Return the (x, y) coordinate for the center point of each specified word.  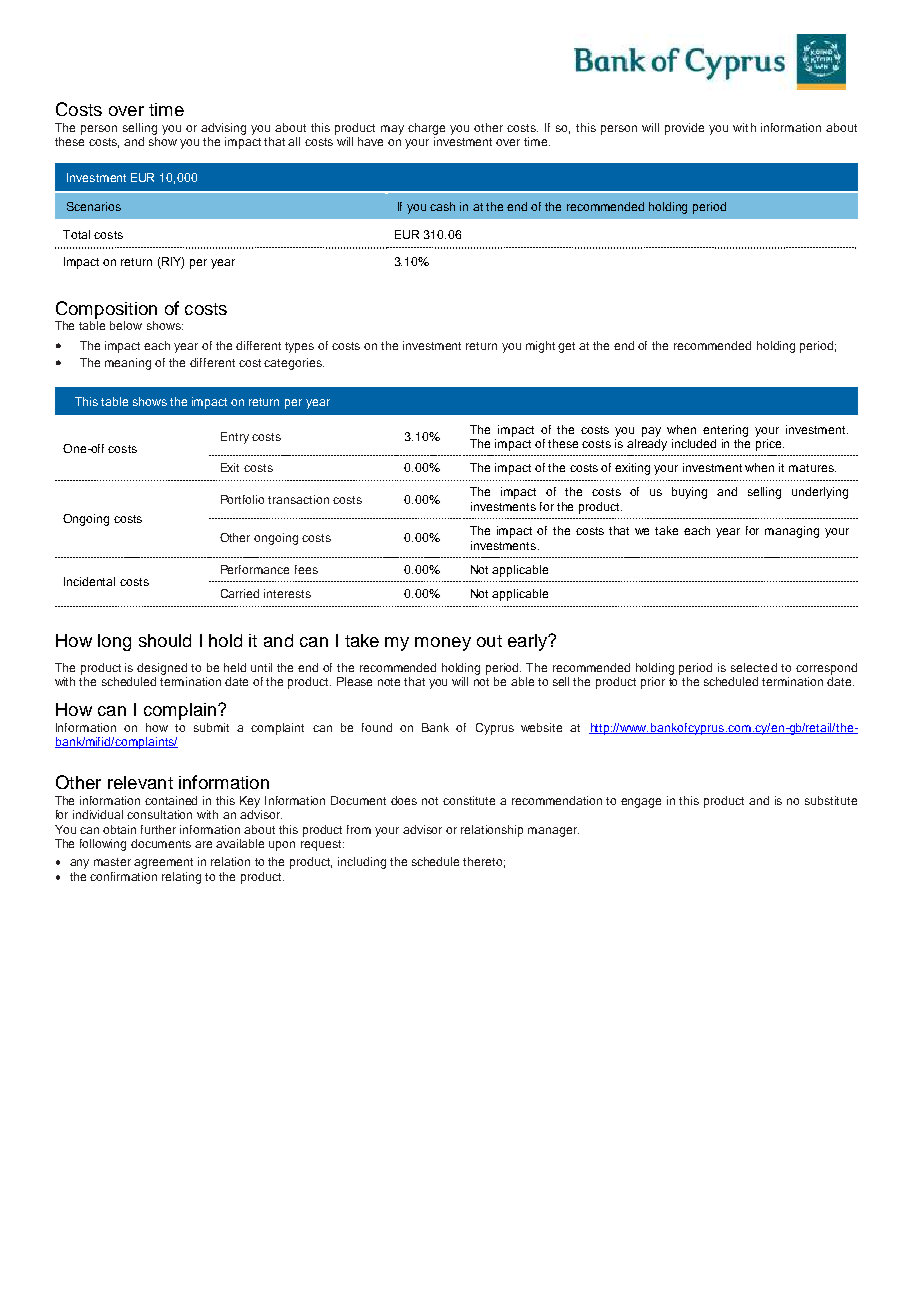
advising (223, 129)
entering (725, 431)
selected (754, 667)
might (540, 347)
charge (426, 129)
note (389, 682)
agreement (163, 863)
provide (684, 129)
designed (162, 670)
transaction (298, 499)
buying (689, 493)
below (126, 325)
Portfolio (242, 499)
